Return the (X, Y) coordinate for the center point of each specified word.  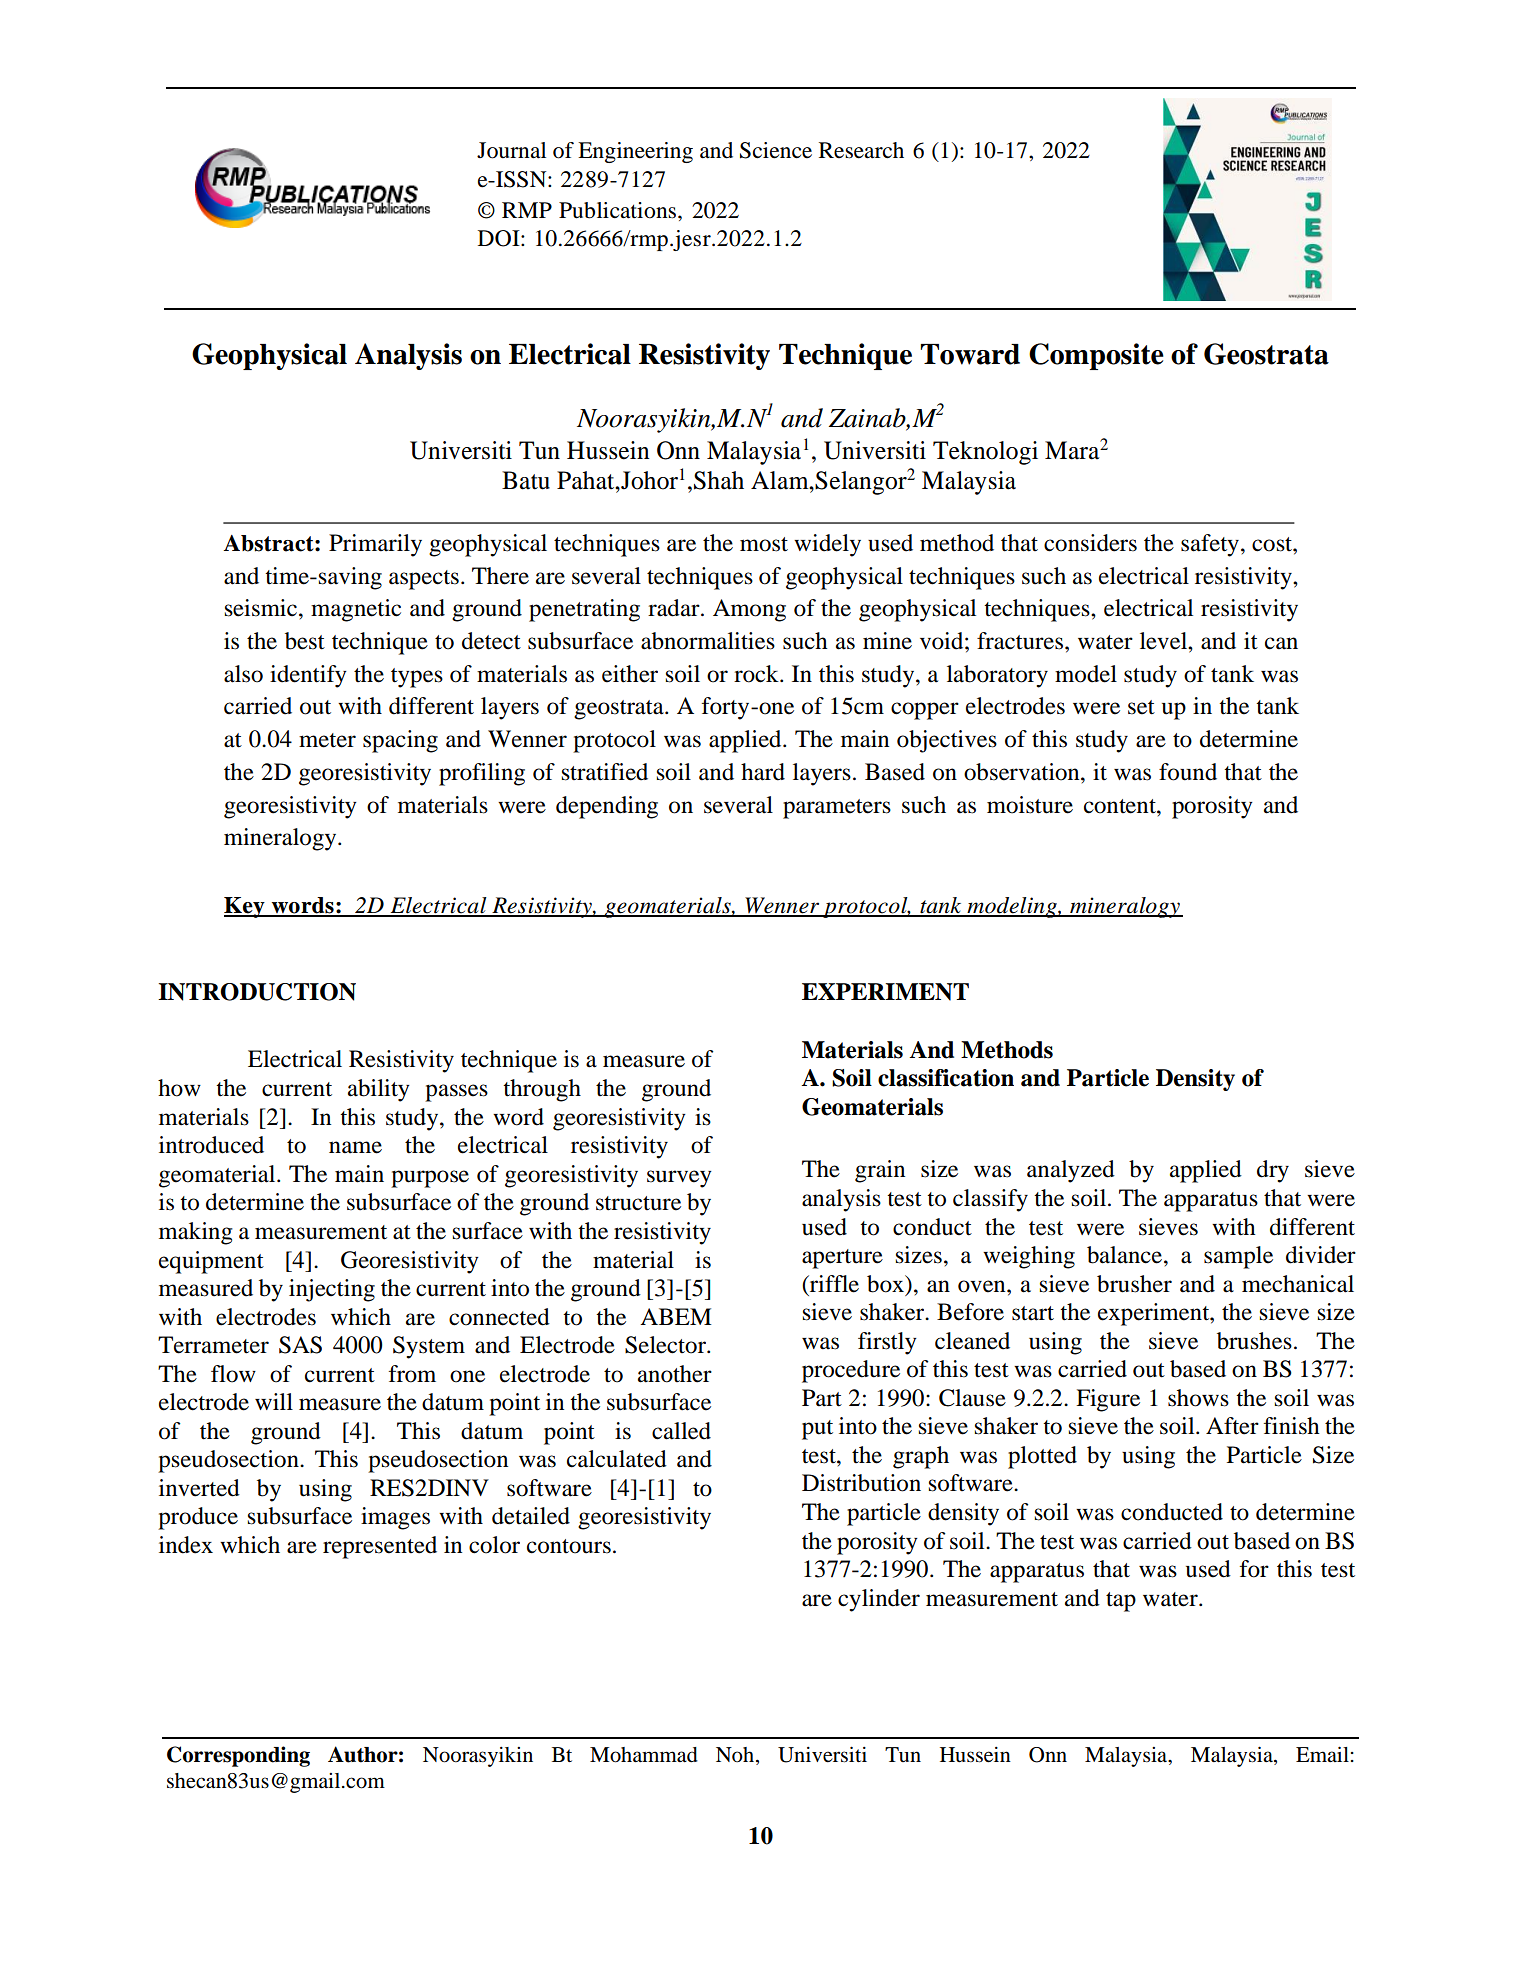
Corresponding (238, 1756)
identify (308, 676)
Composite (1096, 356)
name (355, 1147)
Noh (736, 1756)
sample (1238, 1257)
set (1141, 707)
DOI (500, 238)
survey (679, 1179)
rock (757, 674)
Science (776, 150)
